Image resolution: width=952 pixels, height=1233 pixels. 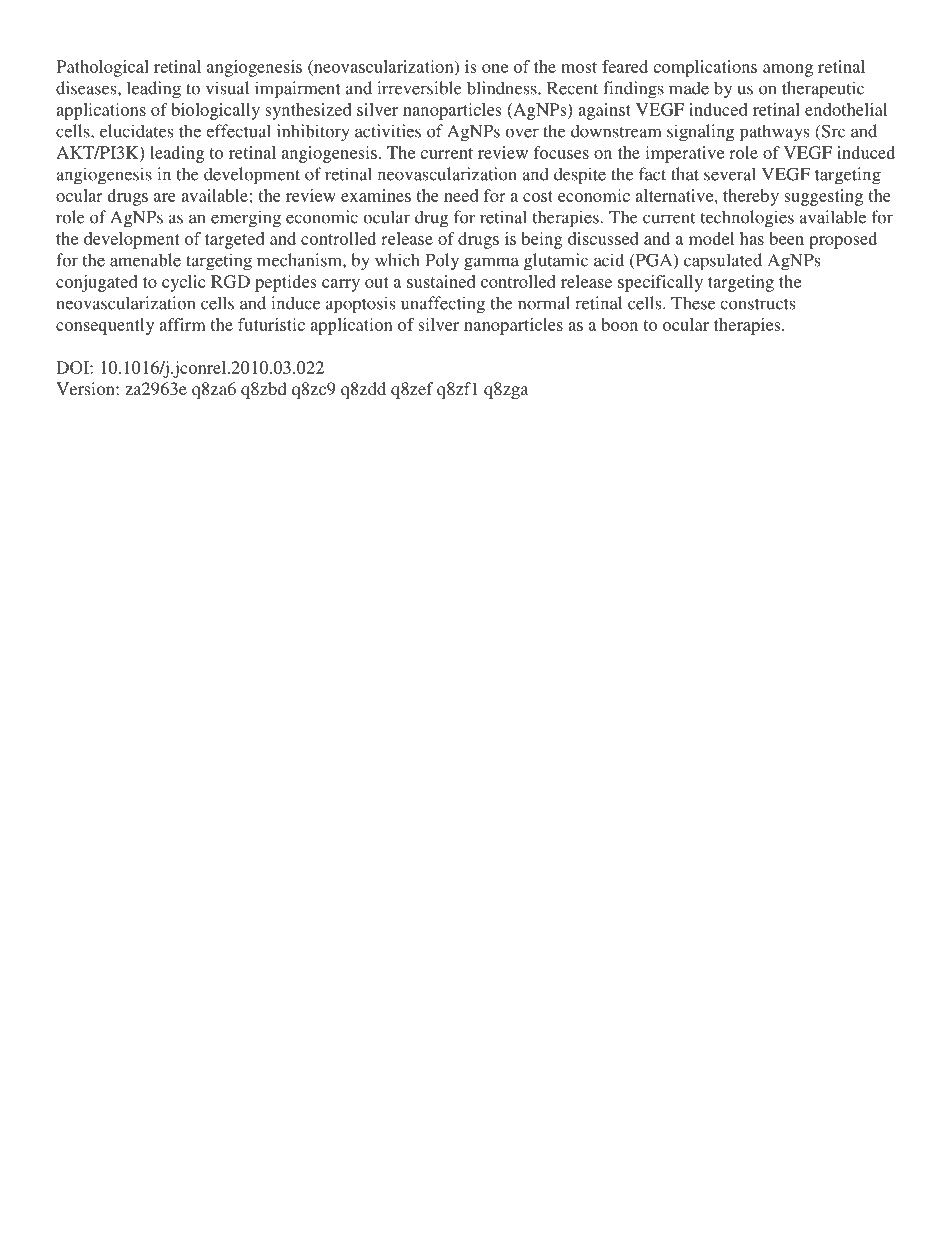 What do you see at coordinates (774, 133) in the screenshot?
I see `pathways` at bounding box center [774, 133].
